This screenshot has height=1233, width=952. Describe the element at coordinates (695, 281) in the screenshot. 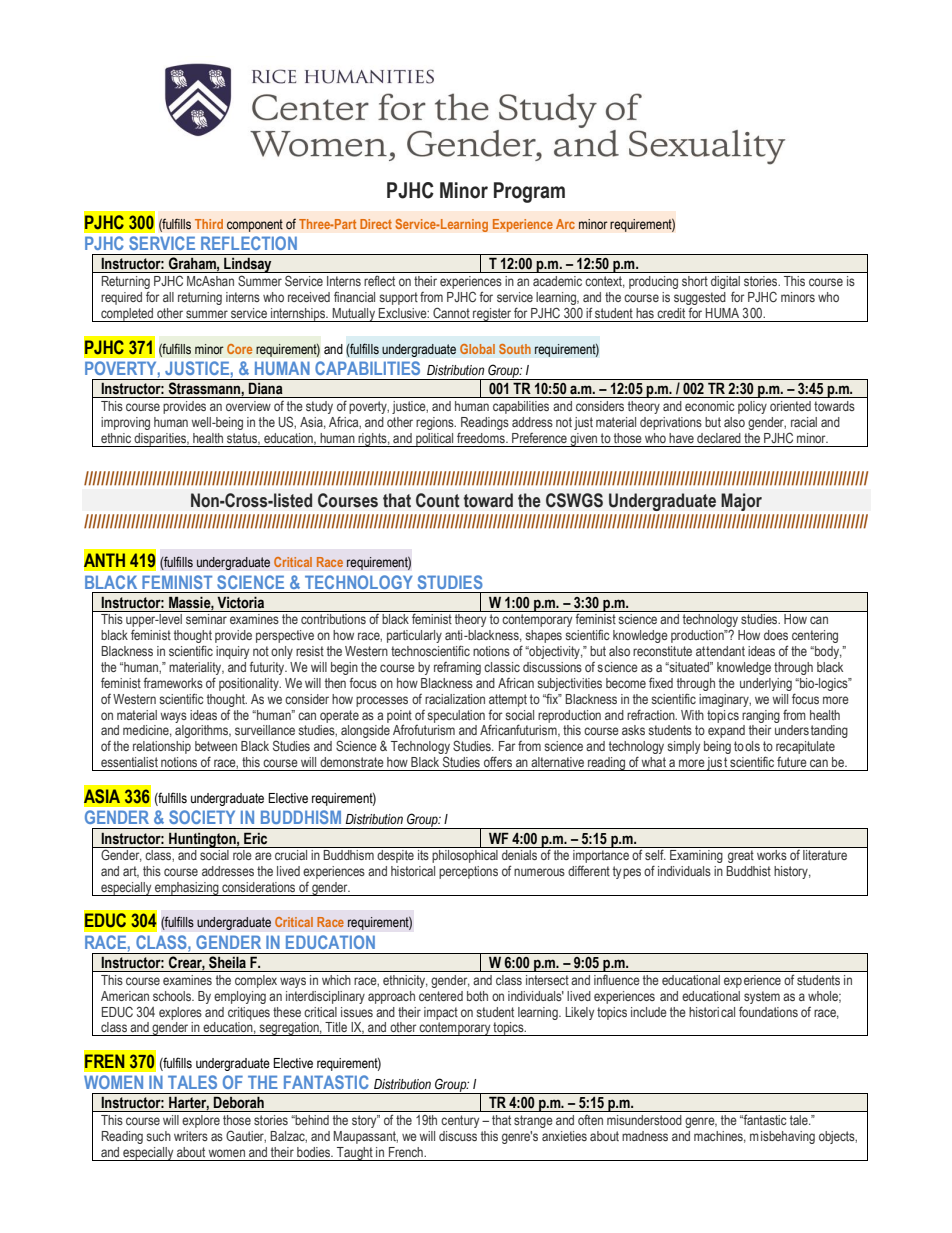

I see `short` at that location.
